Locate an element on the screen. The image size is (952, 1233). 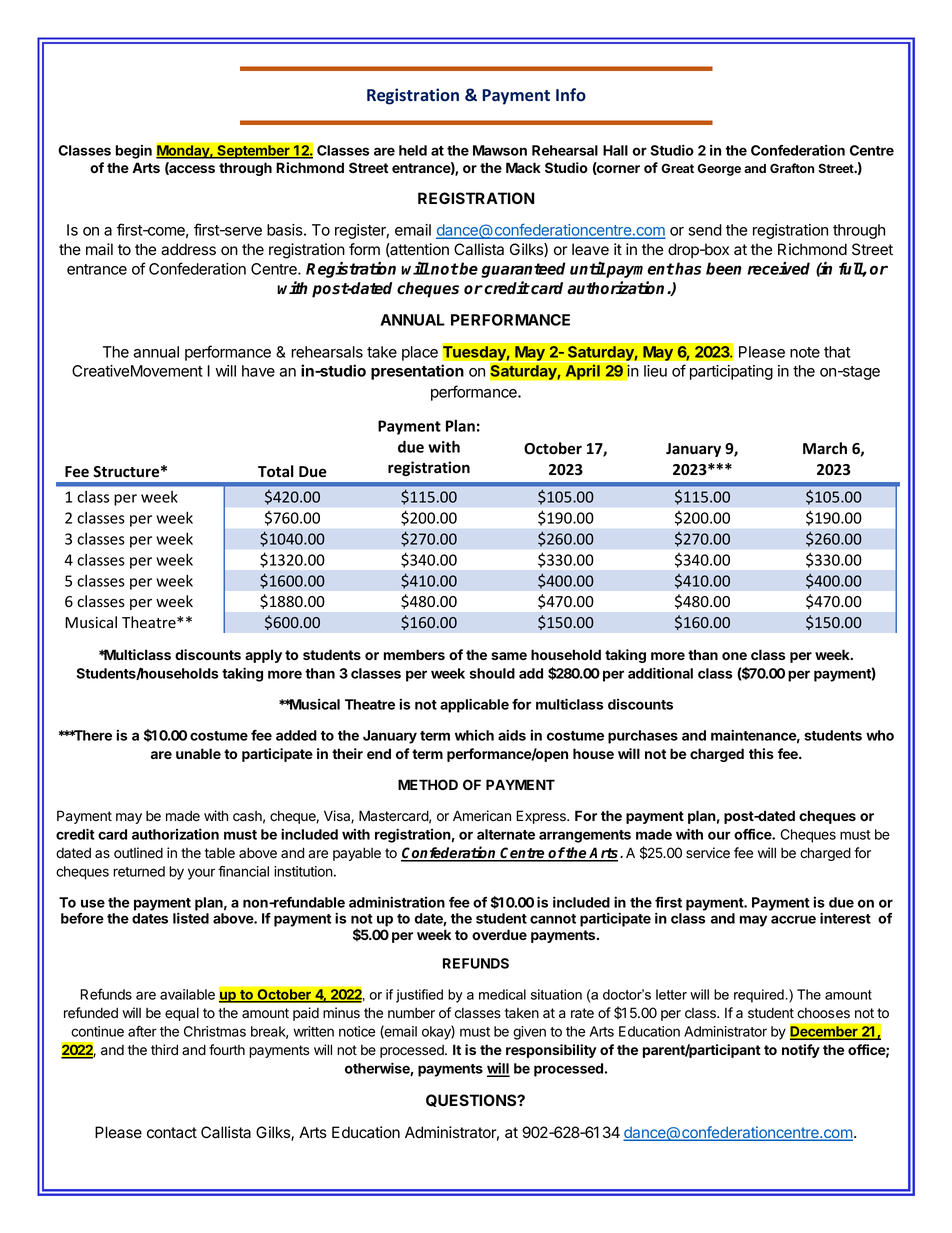
responsibility is located at coordinates (551, 1051).
